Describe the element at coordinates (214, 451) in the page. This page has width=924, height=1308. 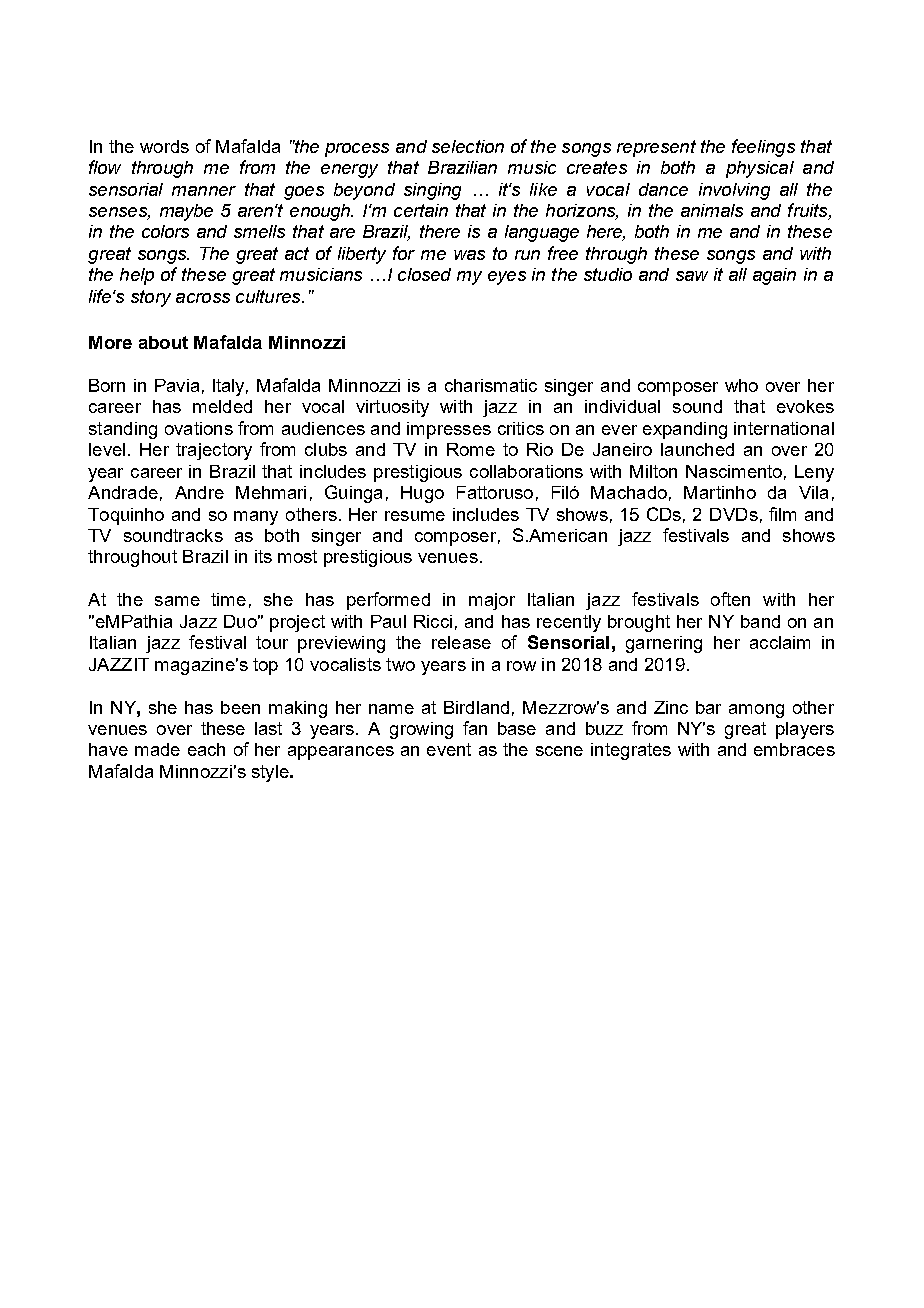
I see `trajectory` at that location.
